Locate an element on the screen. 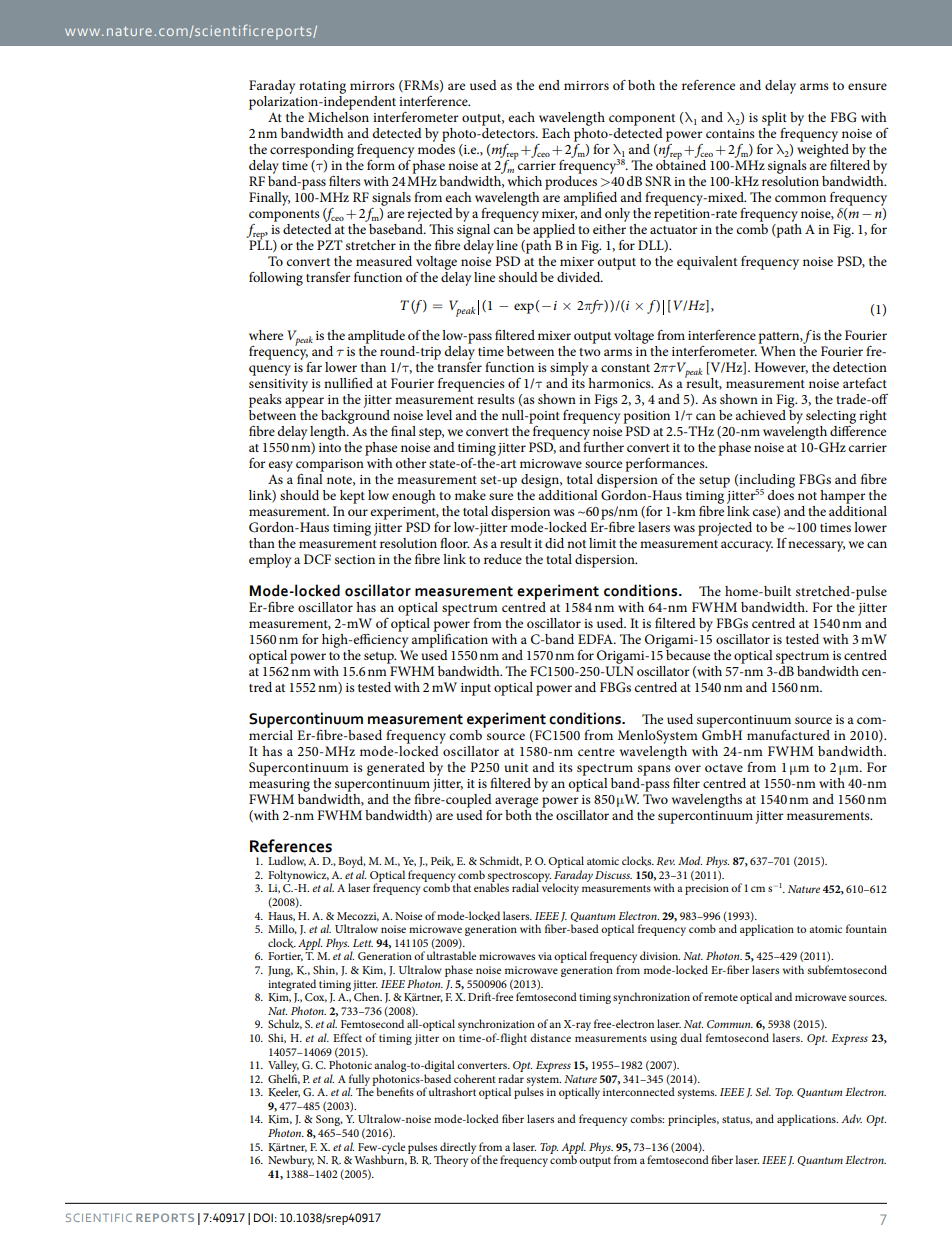 The image size is (952, 1251). unit is located at coordinates (516, 767).
